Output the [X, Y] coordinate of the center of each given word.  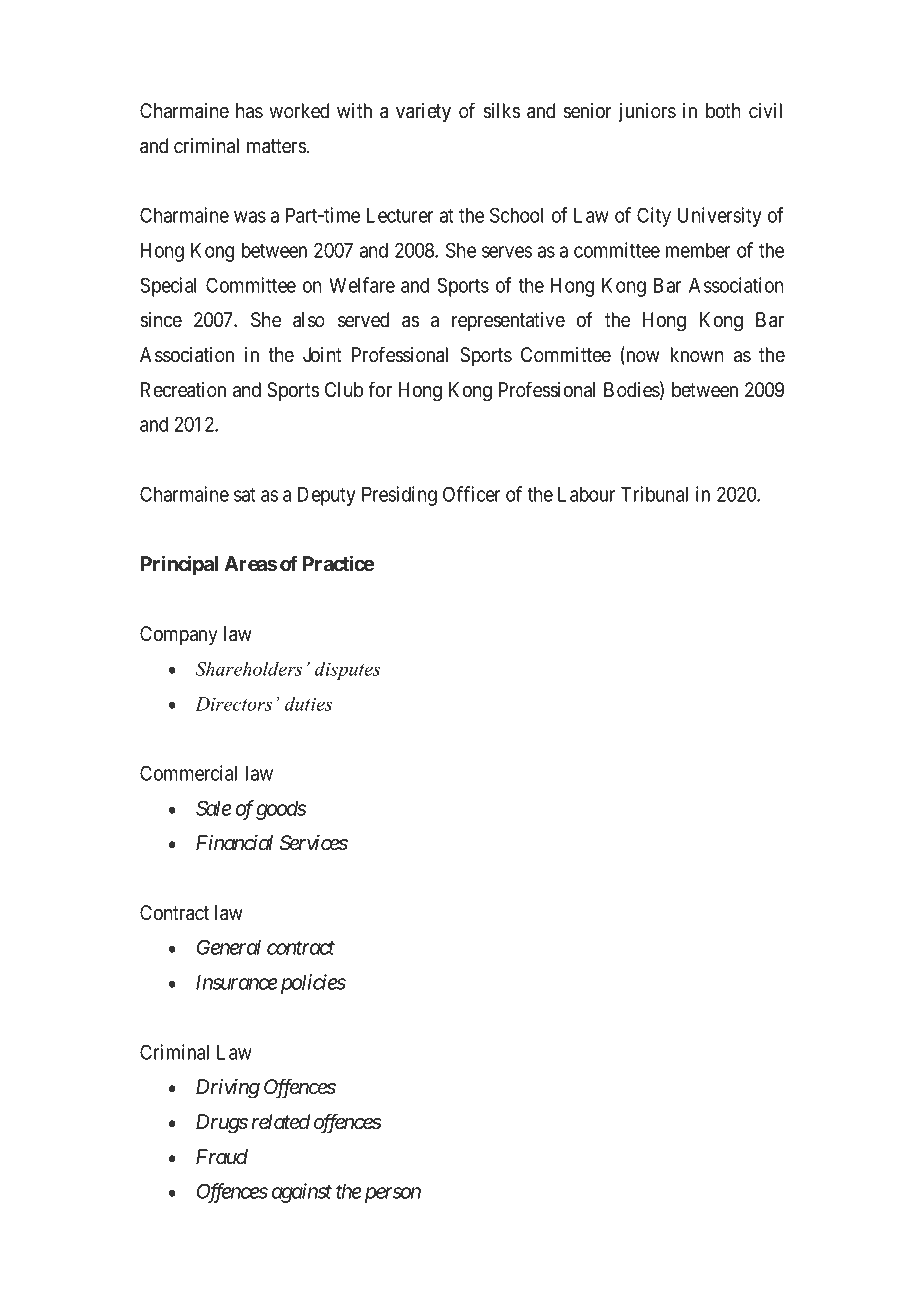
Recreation [183, 390]
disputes [347, 670]
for [380, 389]
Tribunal [654, 494]
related [280, 1122]
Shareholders [248, 668]
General [229, 947]
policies [311, 984]
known [697, 355]
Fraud [222, 1157]
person [393, 1195]
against [302, 1193]
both [723, 111]
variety [423, 112]
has [249, 111]
